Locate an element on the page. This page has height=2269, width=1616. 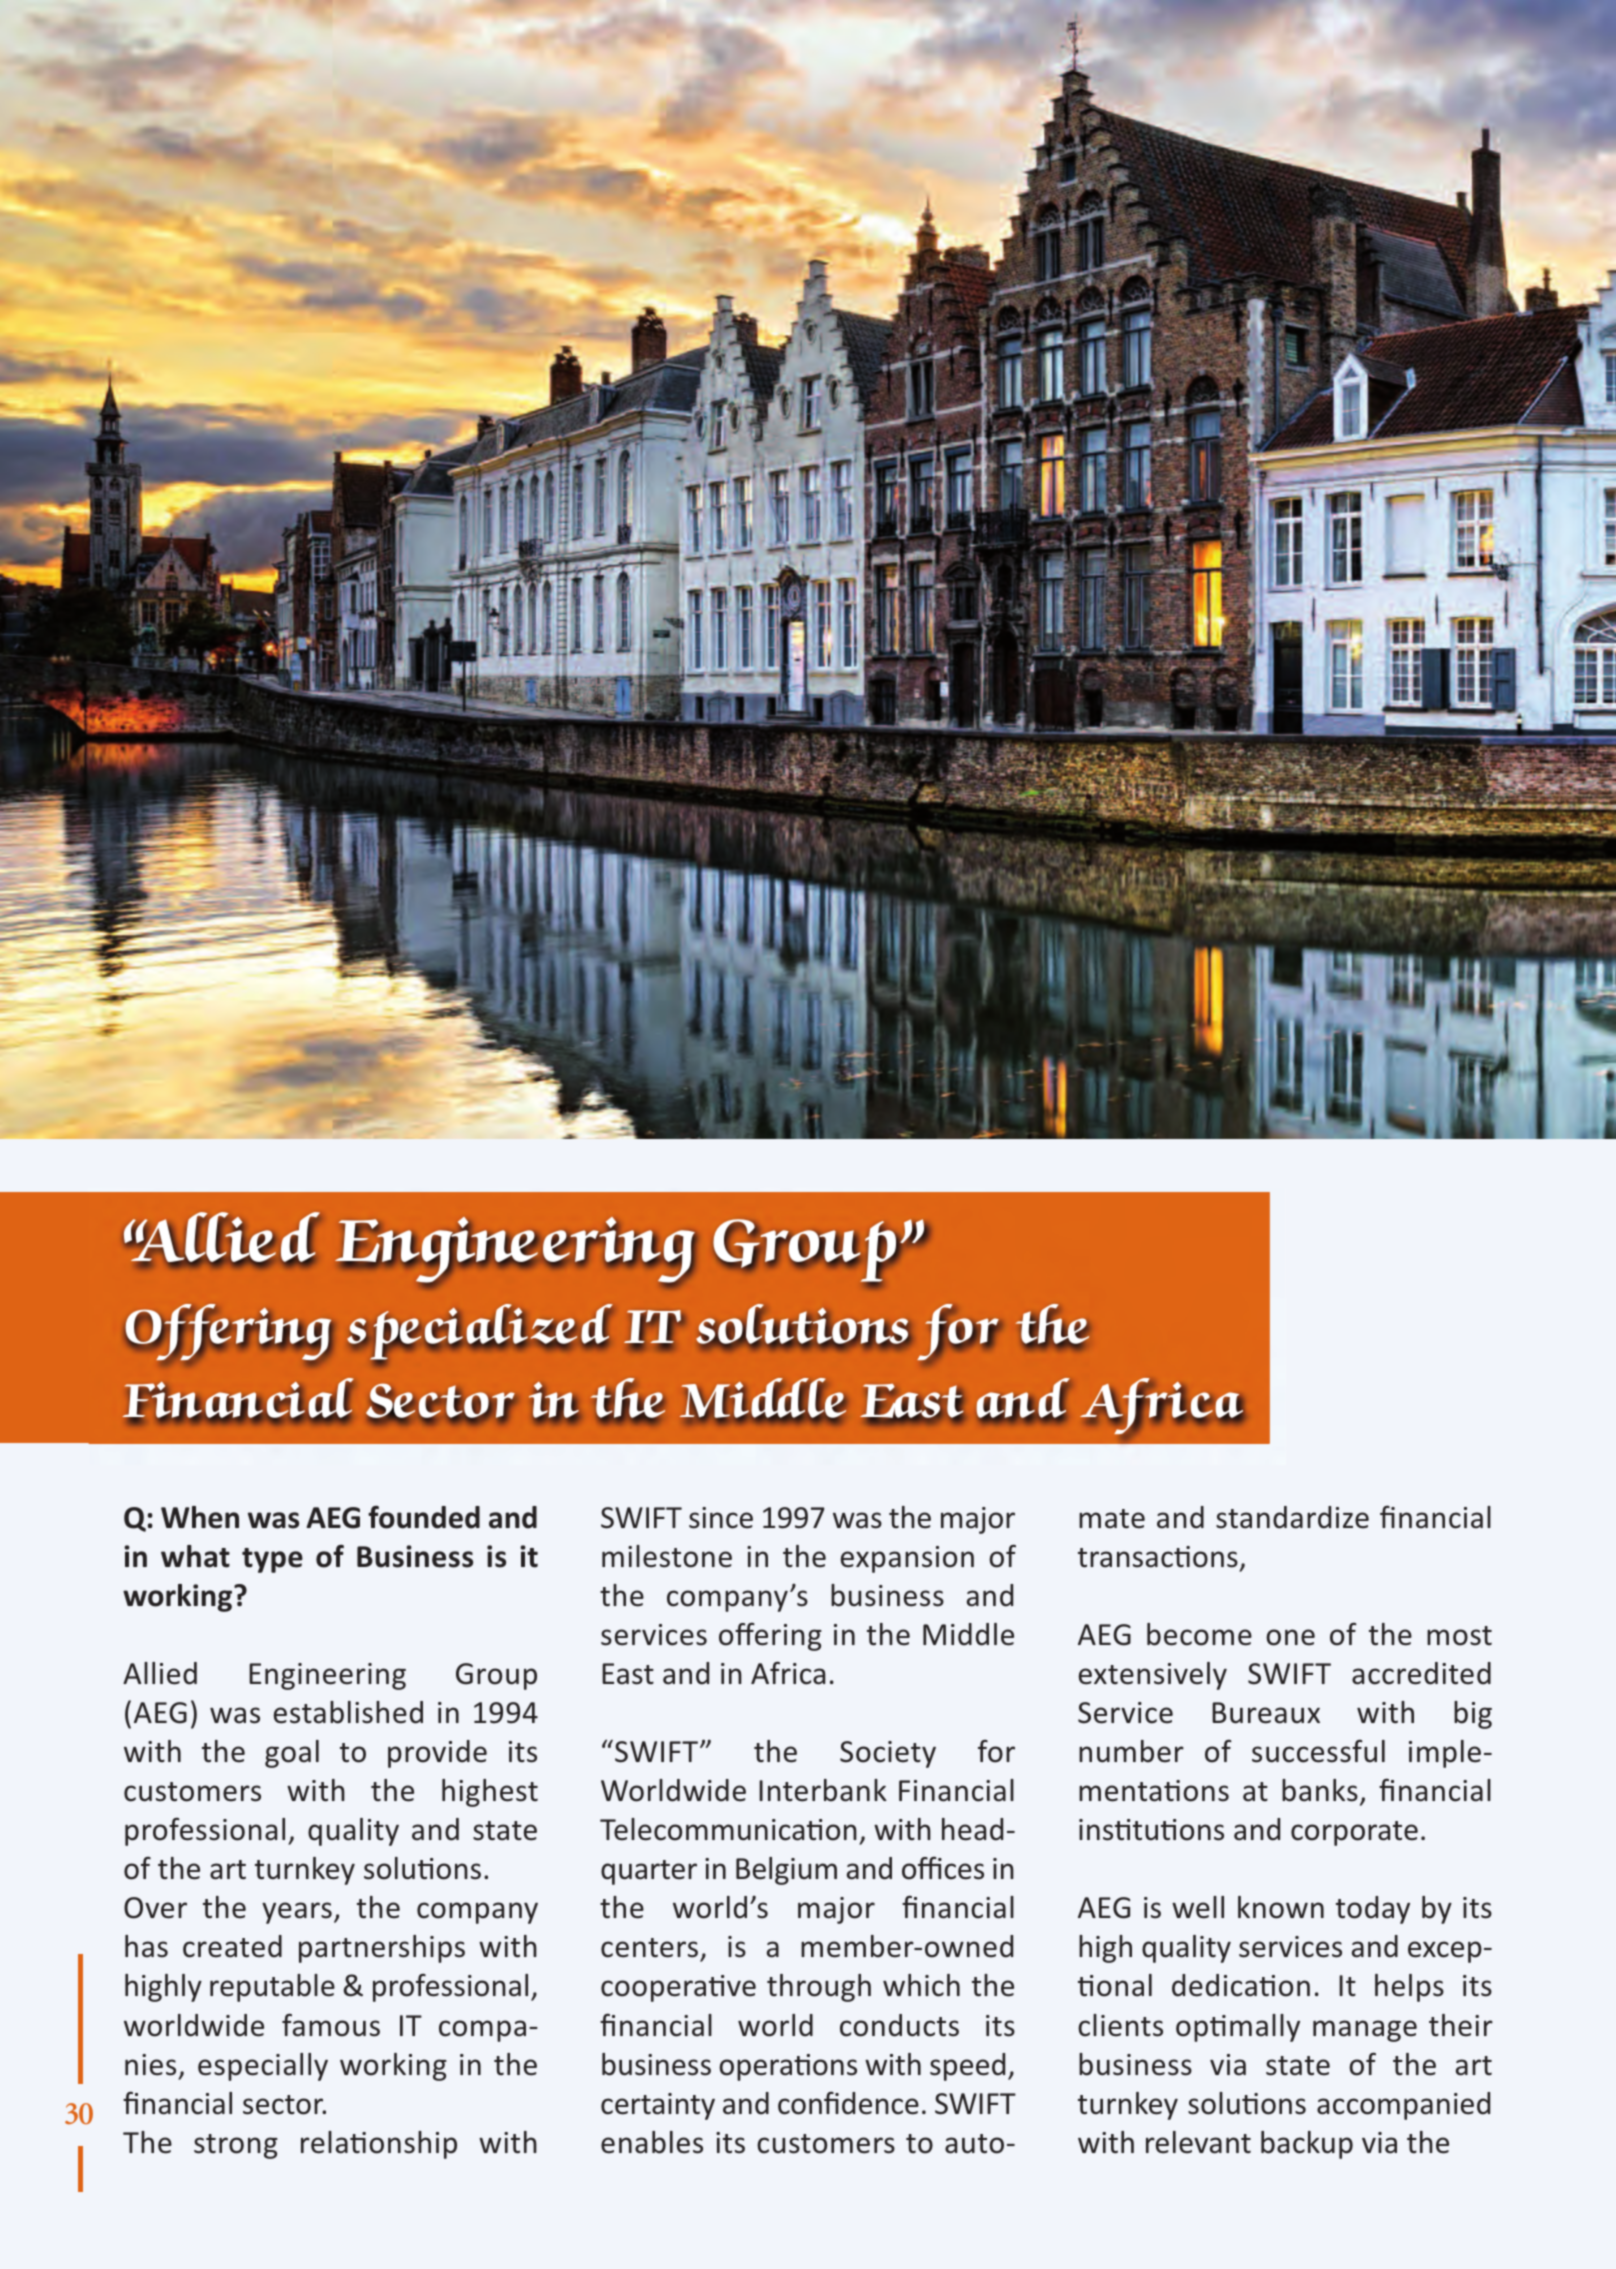
backup is located at coordinates (1307, 2145).
